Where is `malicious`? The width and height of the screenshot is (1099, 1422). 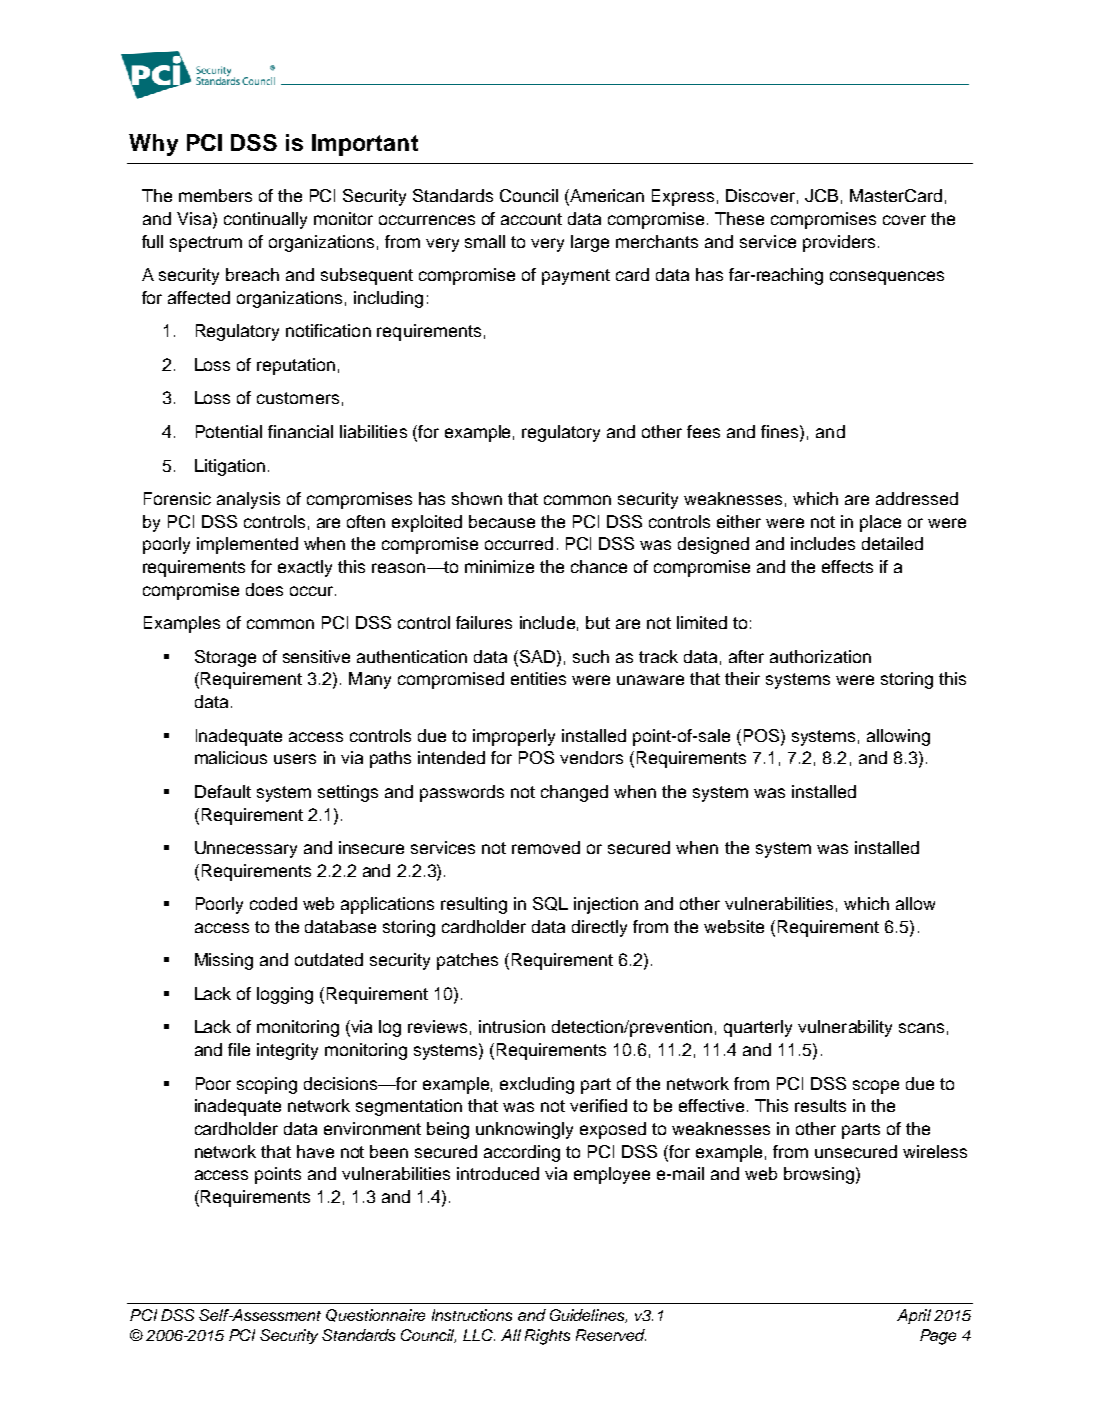
malicious is located at coordinates (231, 757).
